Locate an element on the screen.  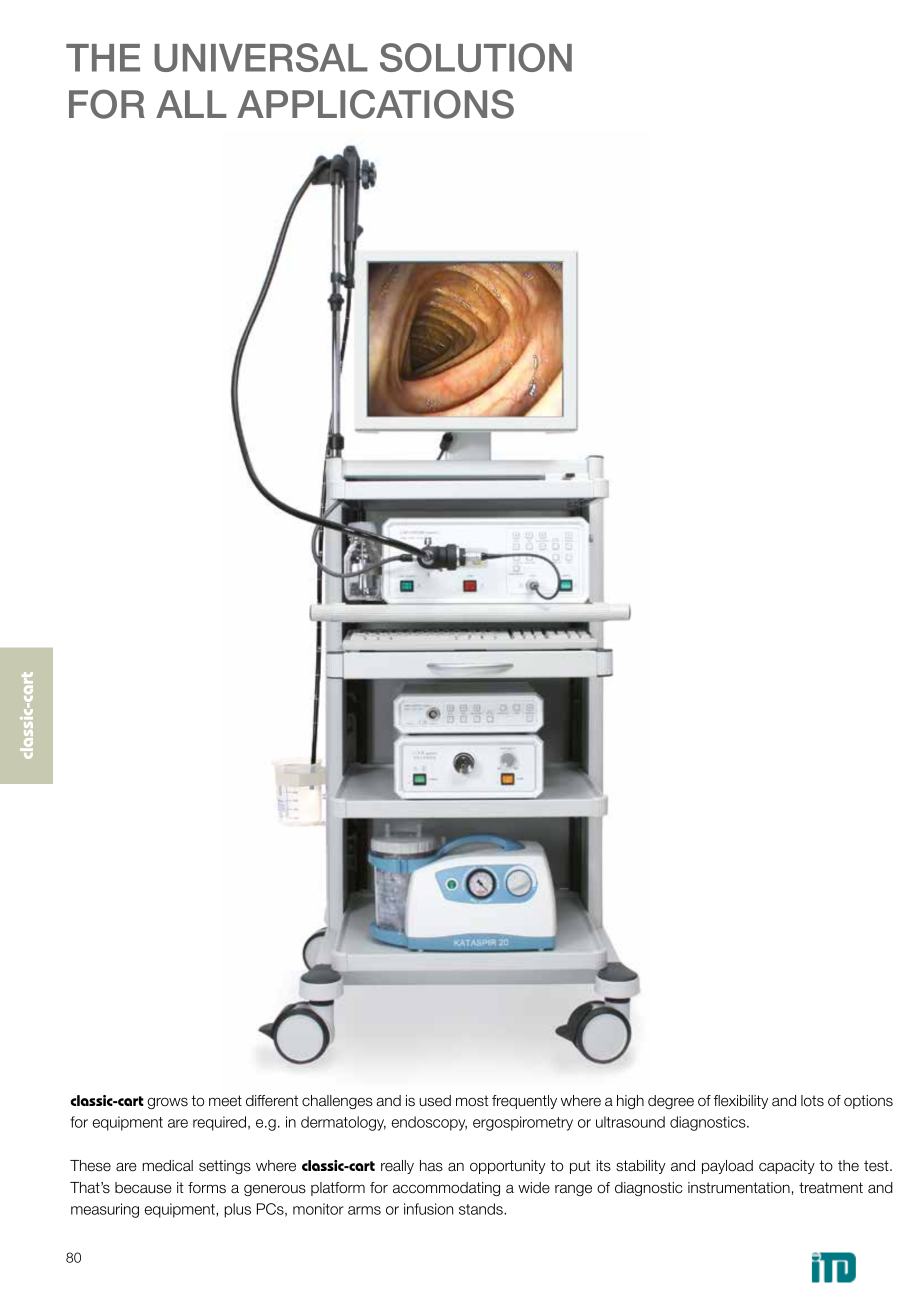
medical is located at coordinates (167, 1166).
